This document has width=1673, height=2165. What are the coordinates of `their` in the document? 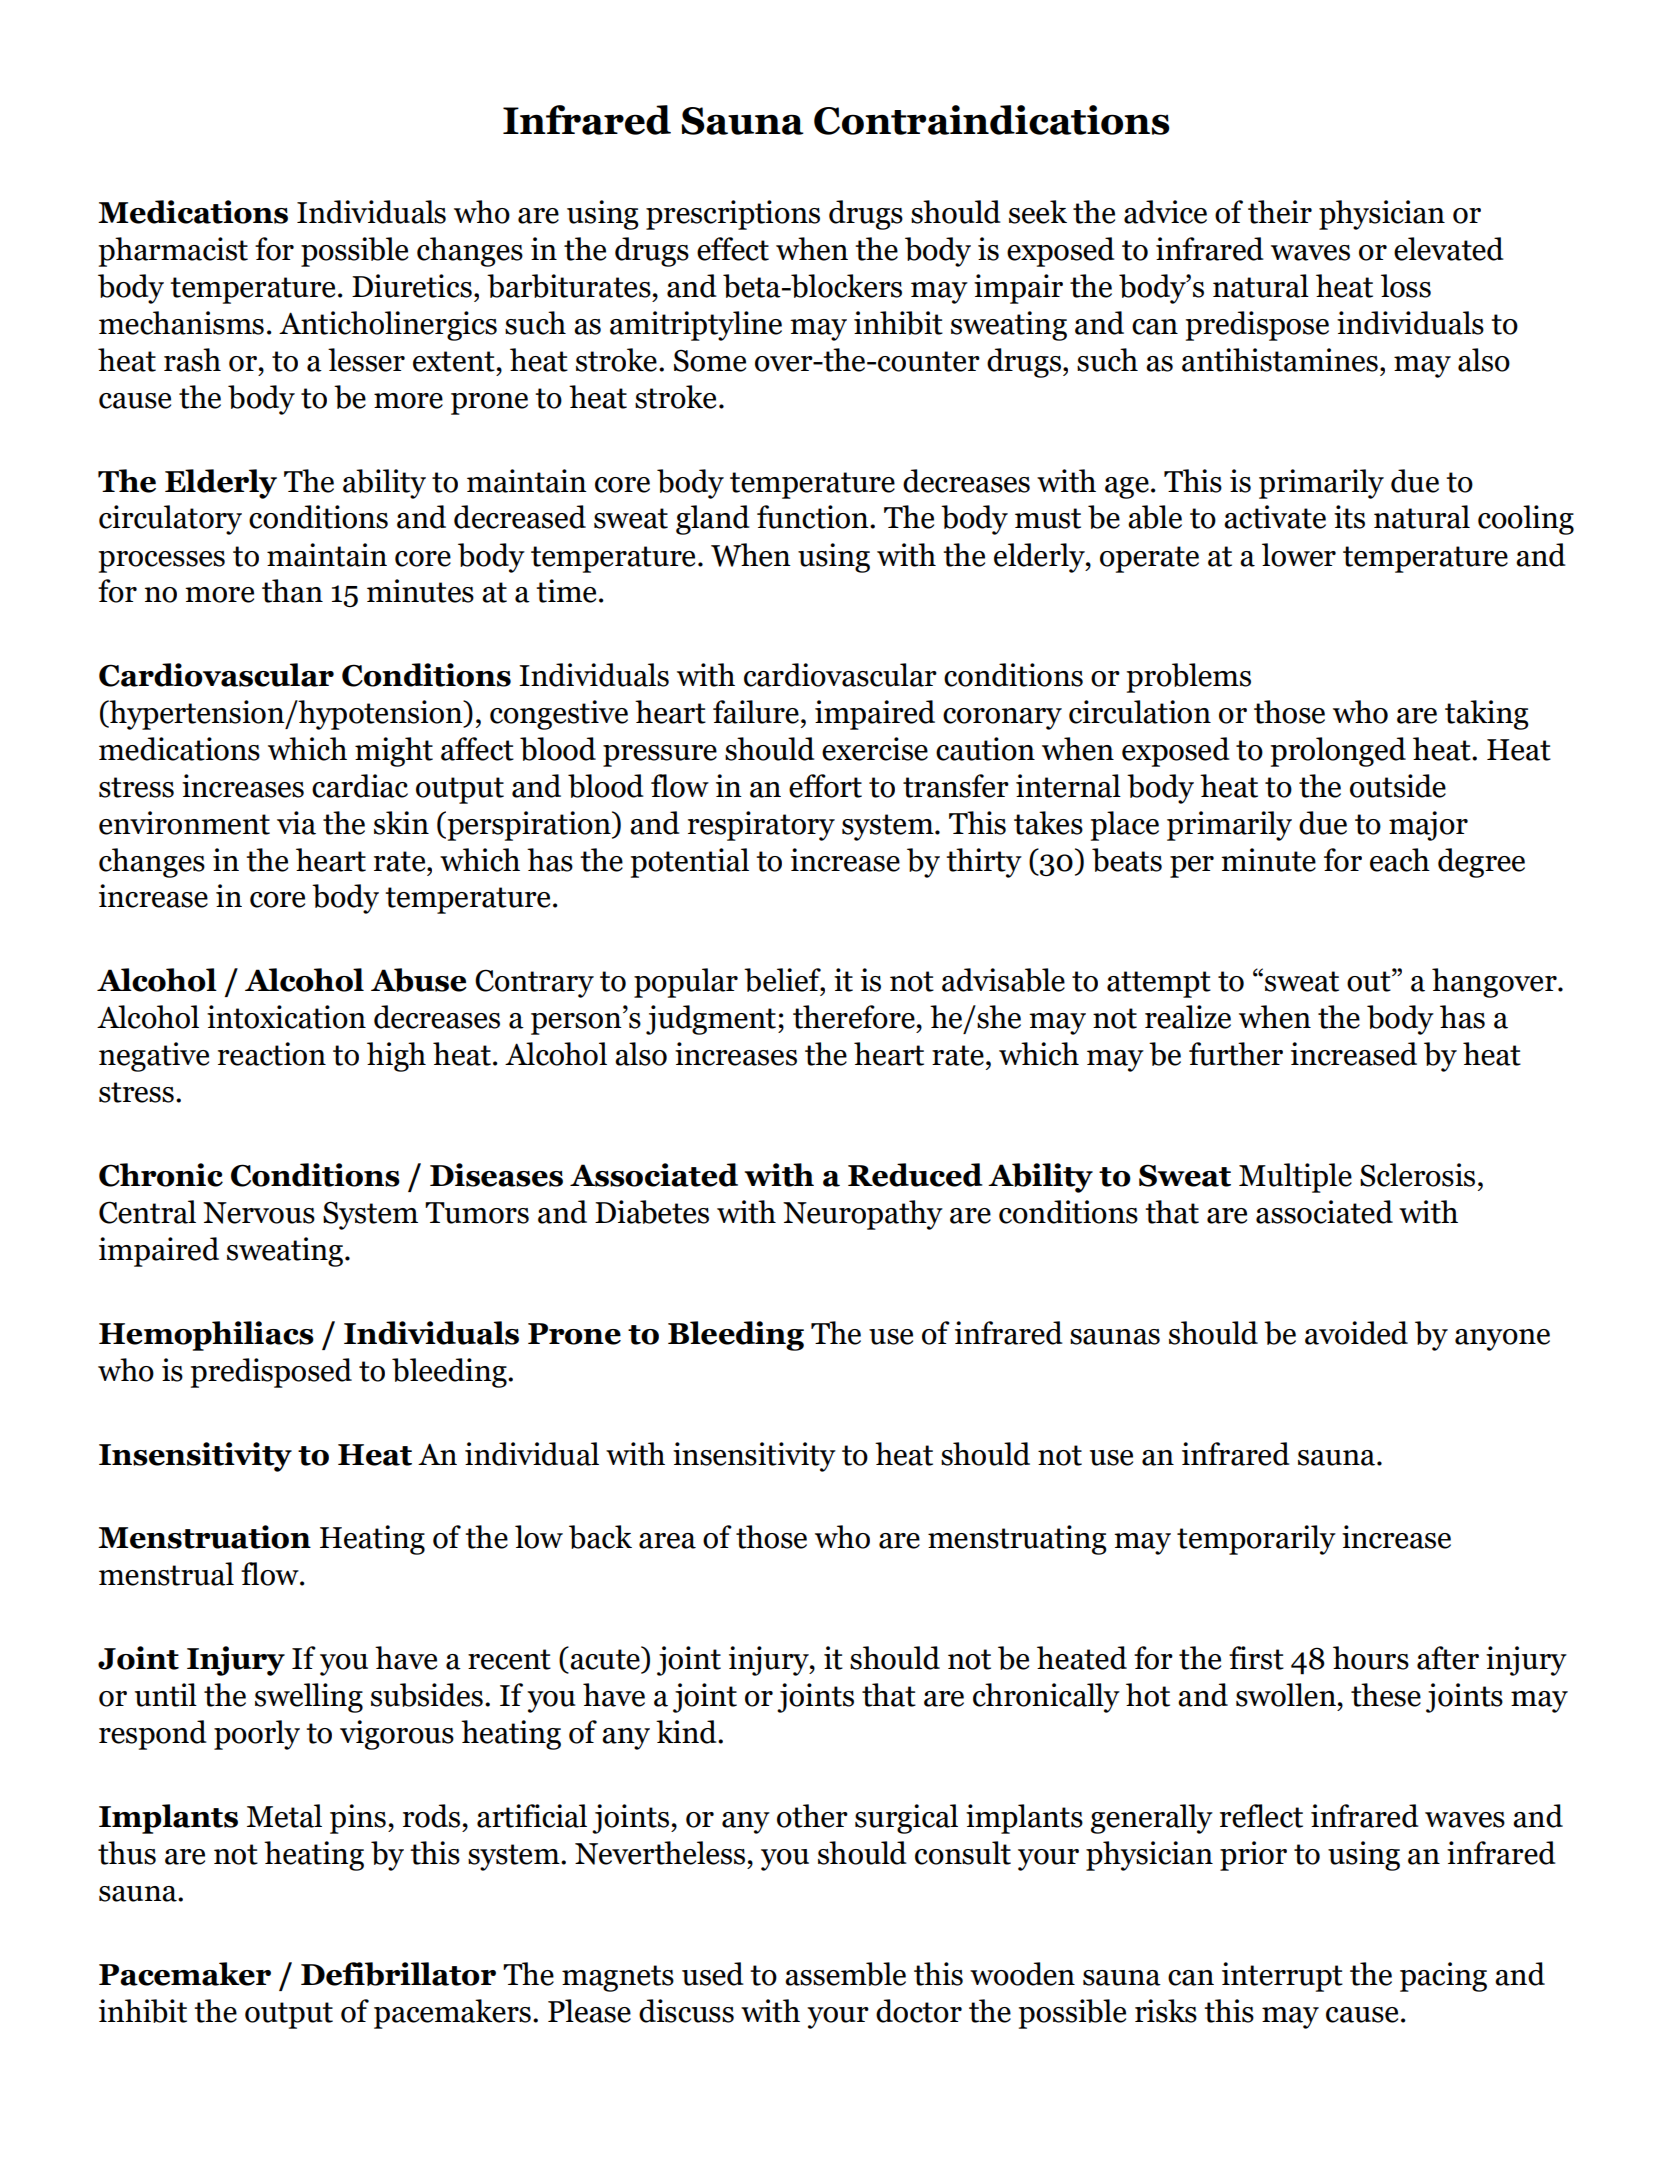 It's located at (1280, 212).
